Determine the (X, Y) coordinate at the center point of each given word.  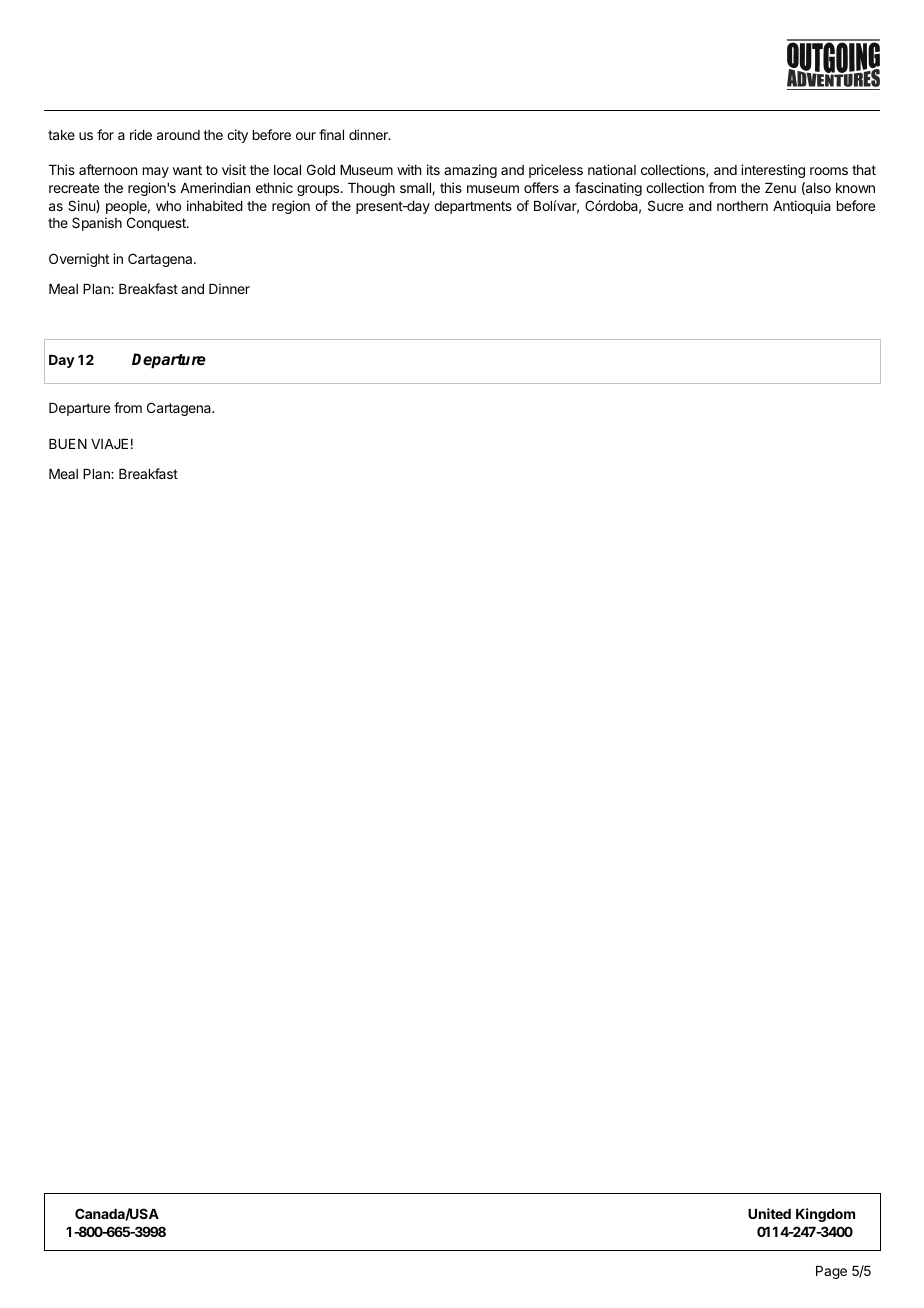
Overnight (79, 260)
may (156, 172)
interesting (773, 171)
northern (742, 206)
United (769, 1213)
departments (473, 207)
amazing (470, 171)
